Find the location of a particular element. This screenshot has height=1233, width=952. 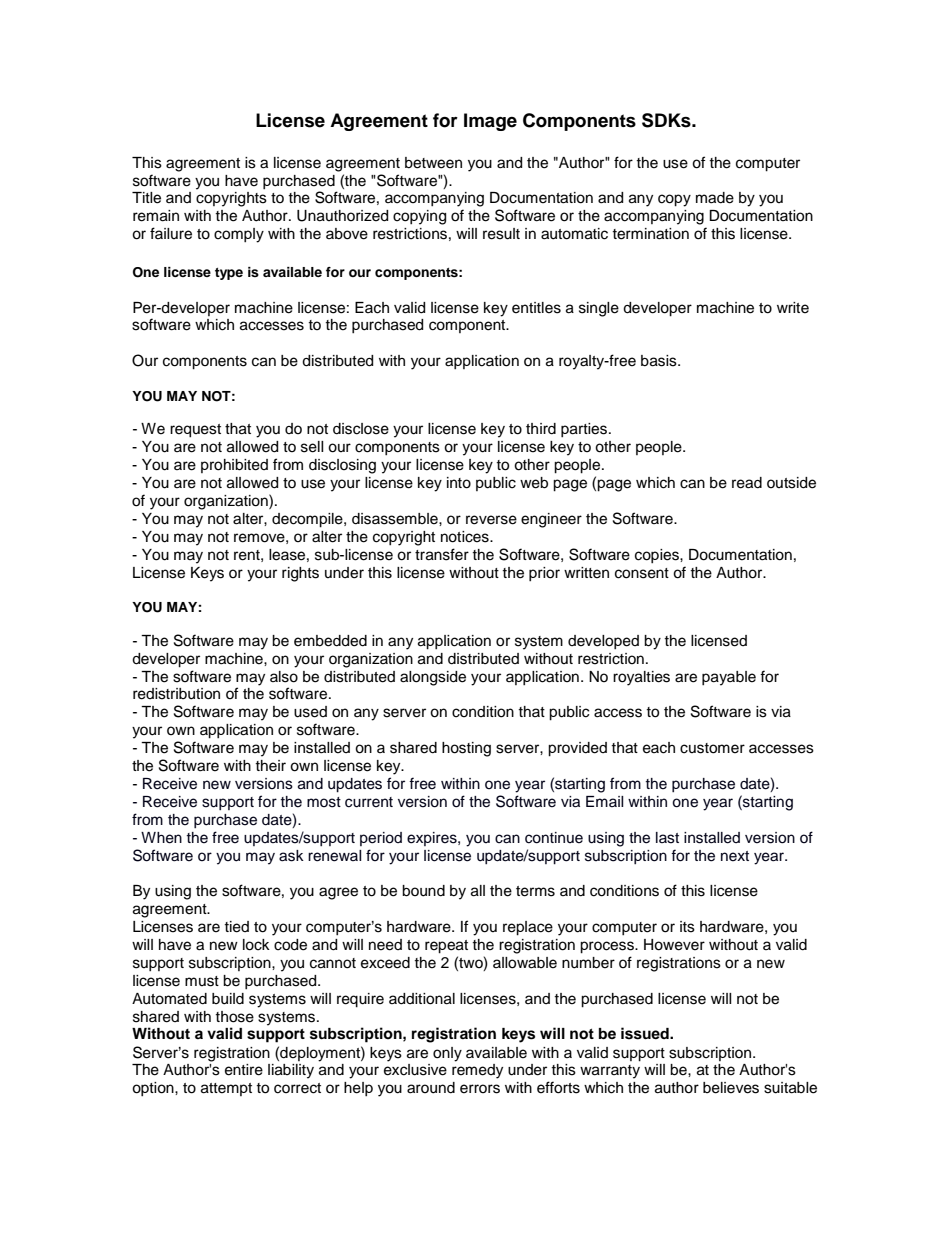

prohibited is located at coordinates (234, 466).
